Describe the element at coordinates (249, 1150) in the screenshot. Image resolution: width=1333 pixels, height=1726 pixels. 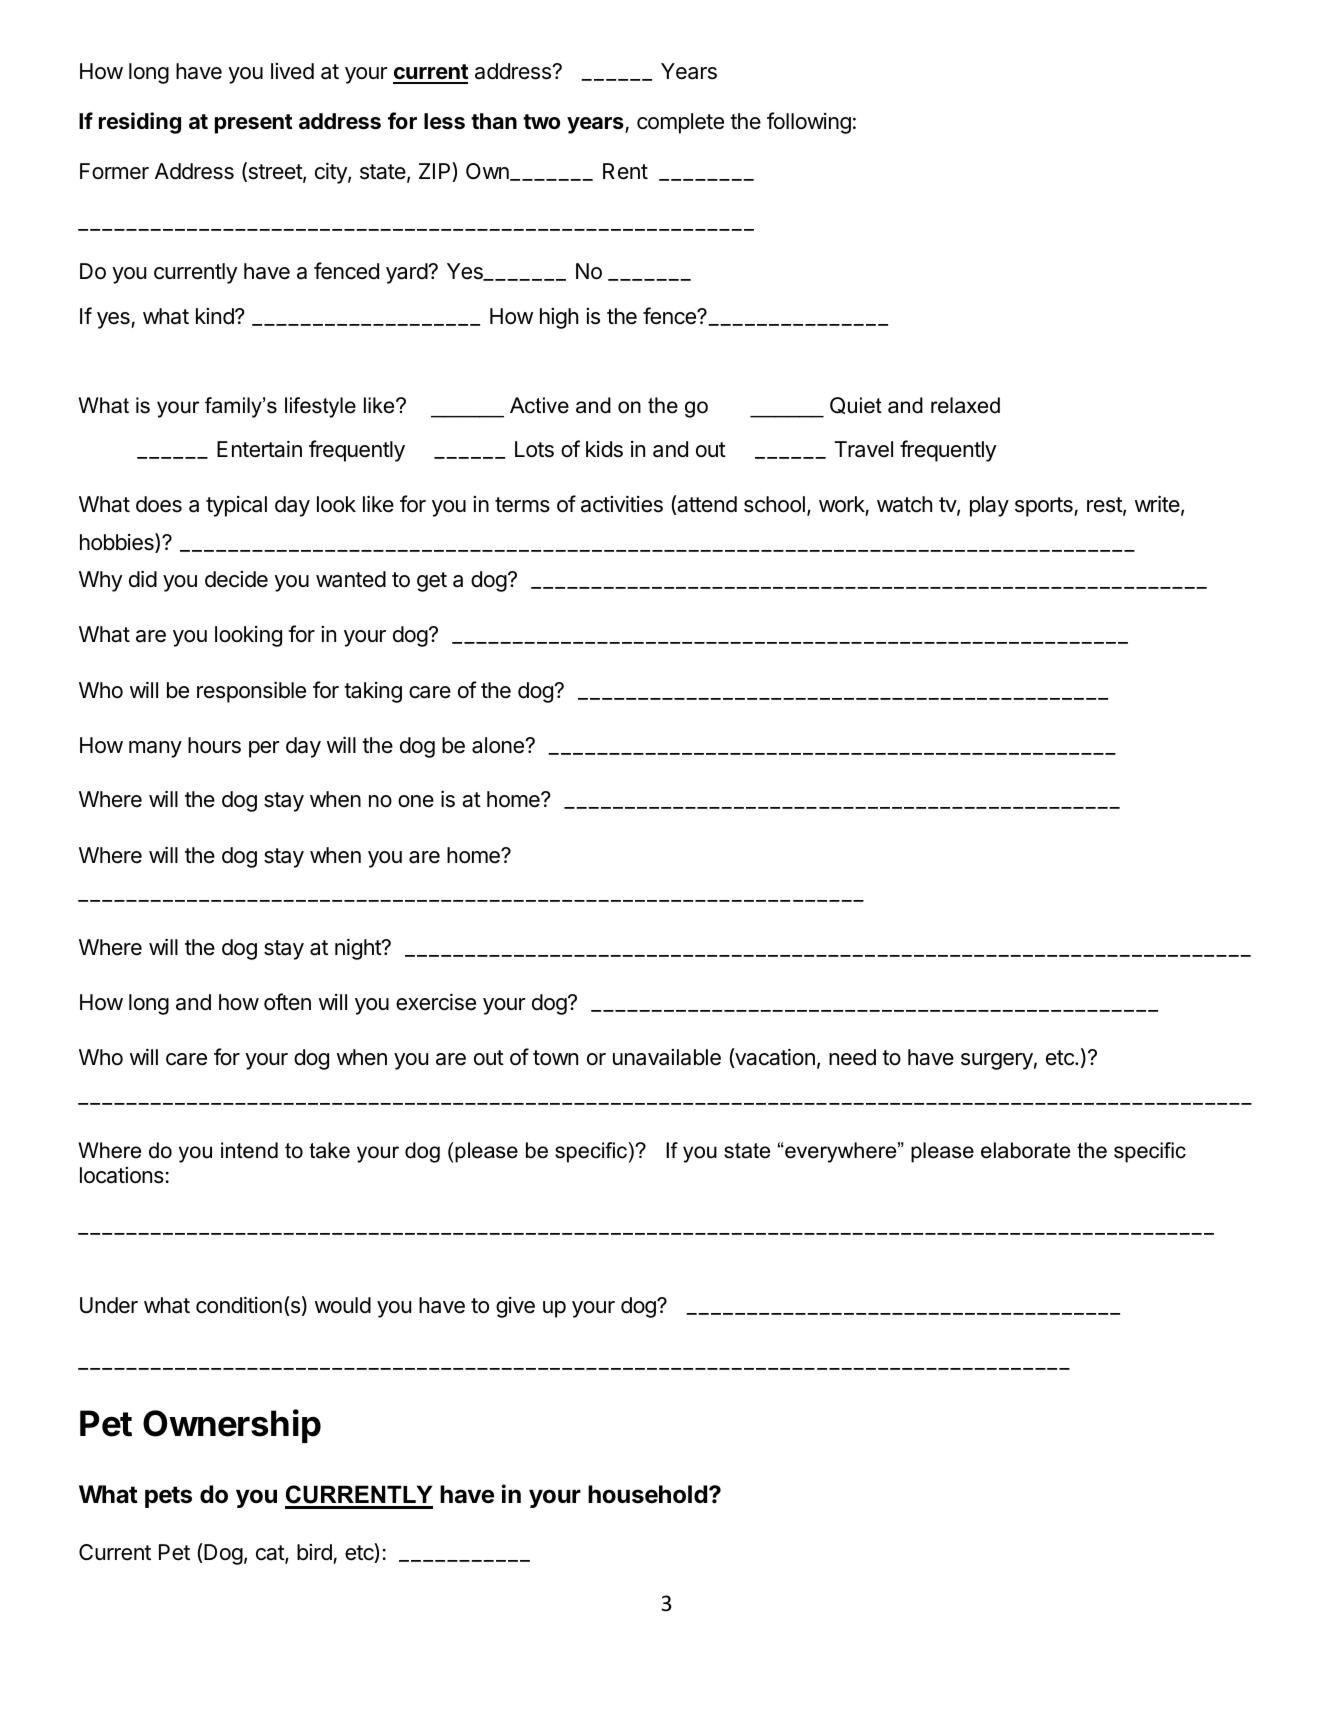
I see `intend` at that location.
